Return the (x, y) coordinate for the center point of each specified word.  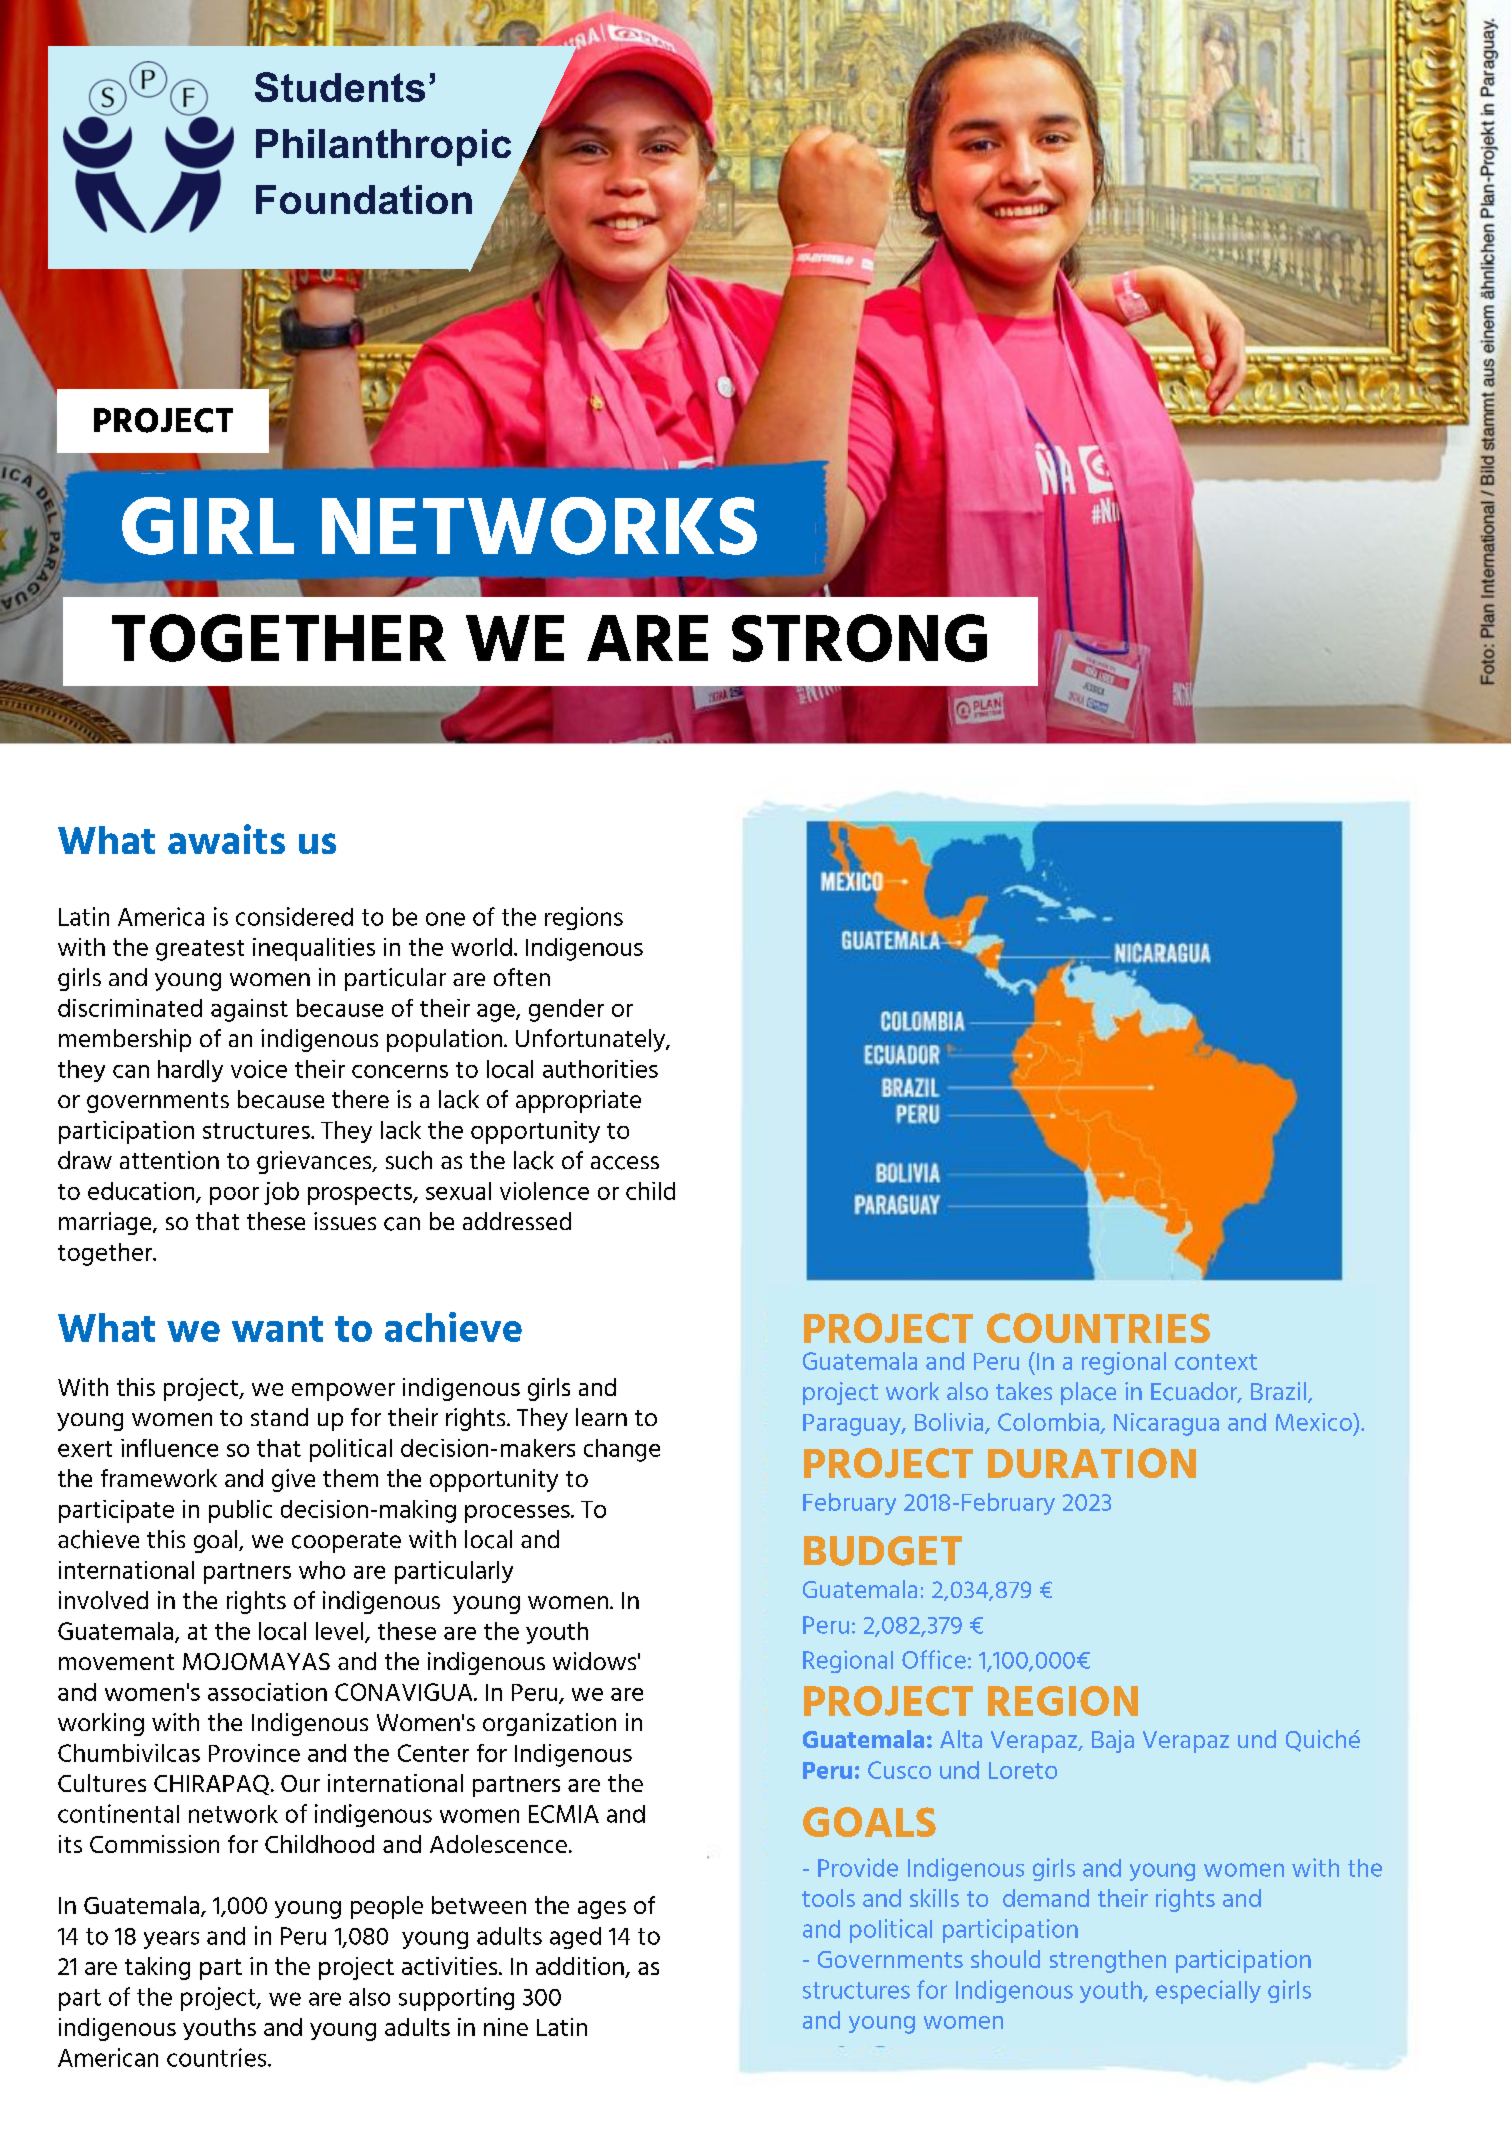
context (1216, 1362)
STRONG (859, 638)
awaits (226, 839)
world (481, 947)
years (171, 1940)
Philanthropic (383, 147)
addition (581, 1967)
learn (601, 1417)
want (277, 1329)
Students (340, 87)
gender (566, 1010)
